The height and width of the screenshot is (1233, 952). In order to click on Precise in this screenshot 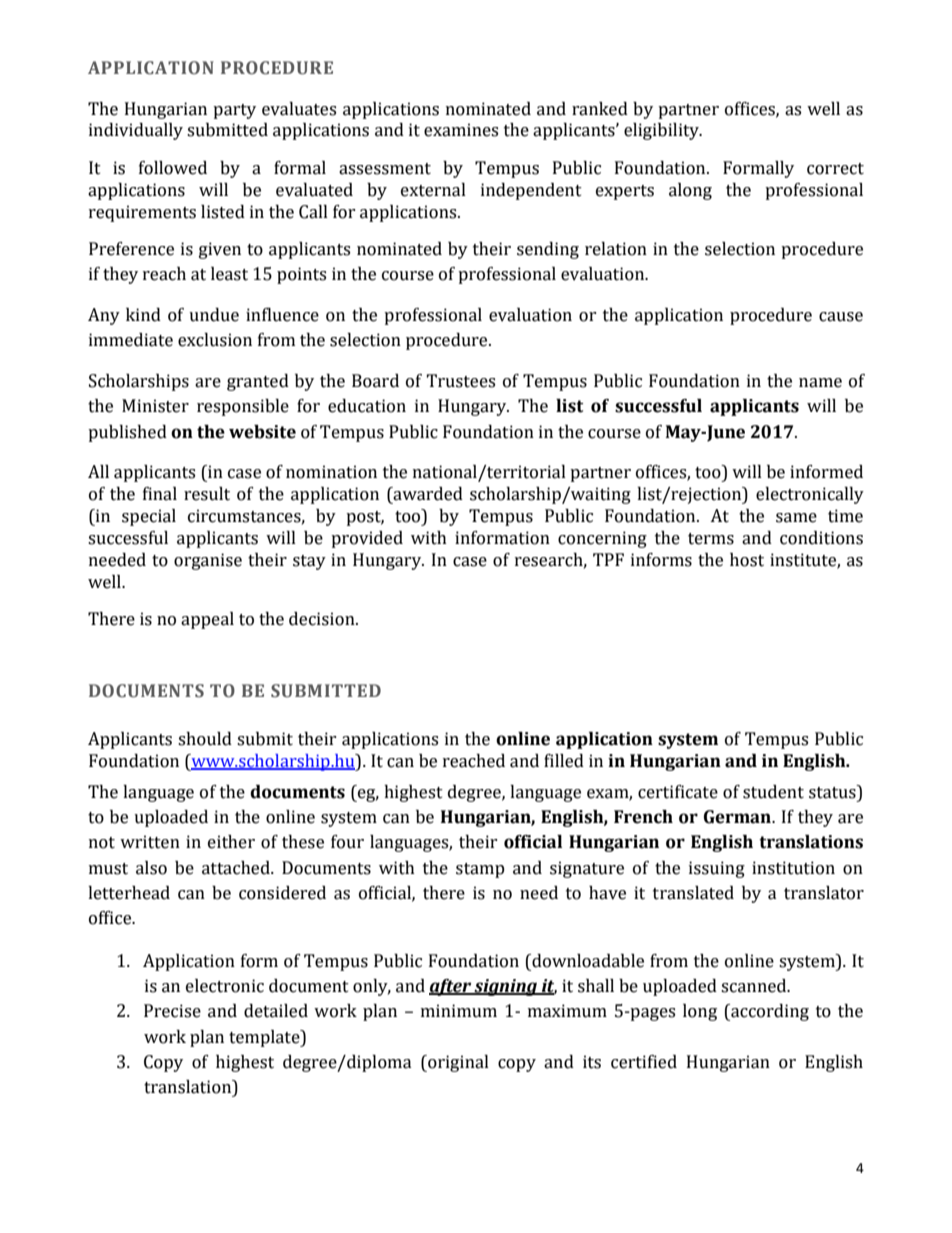, I will do `click(172, 1011)`.
